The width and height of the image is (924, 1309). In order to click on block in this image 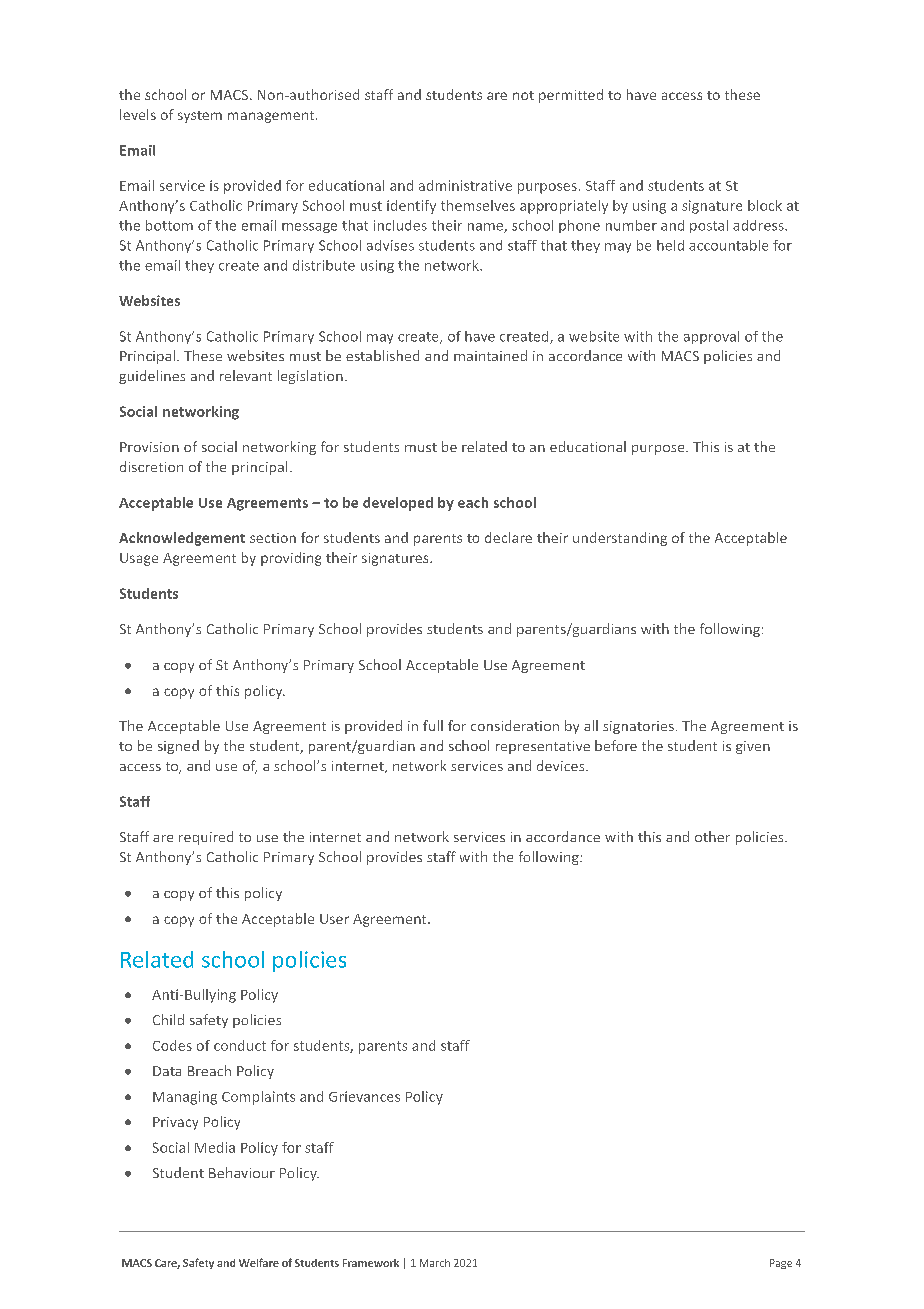, I will do `click(765, 205)`.
